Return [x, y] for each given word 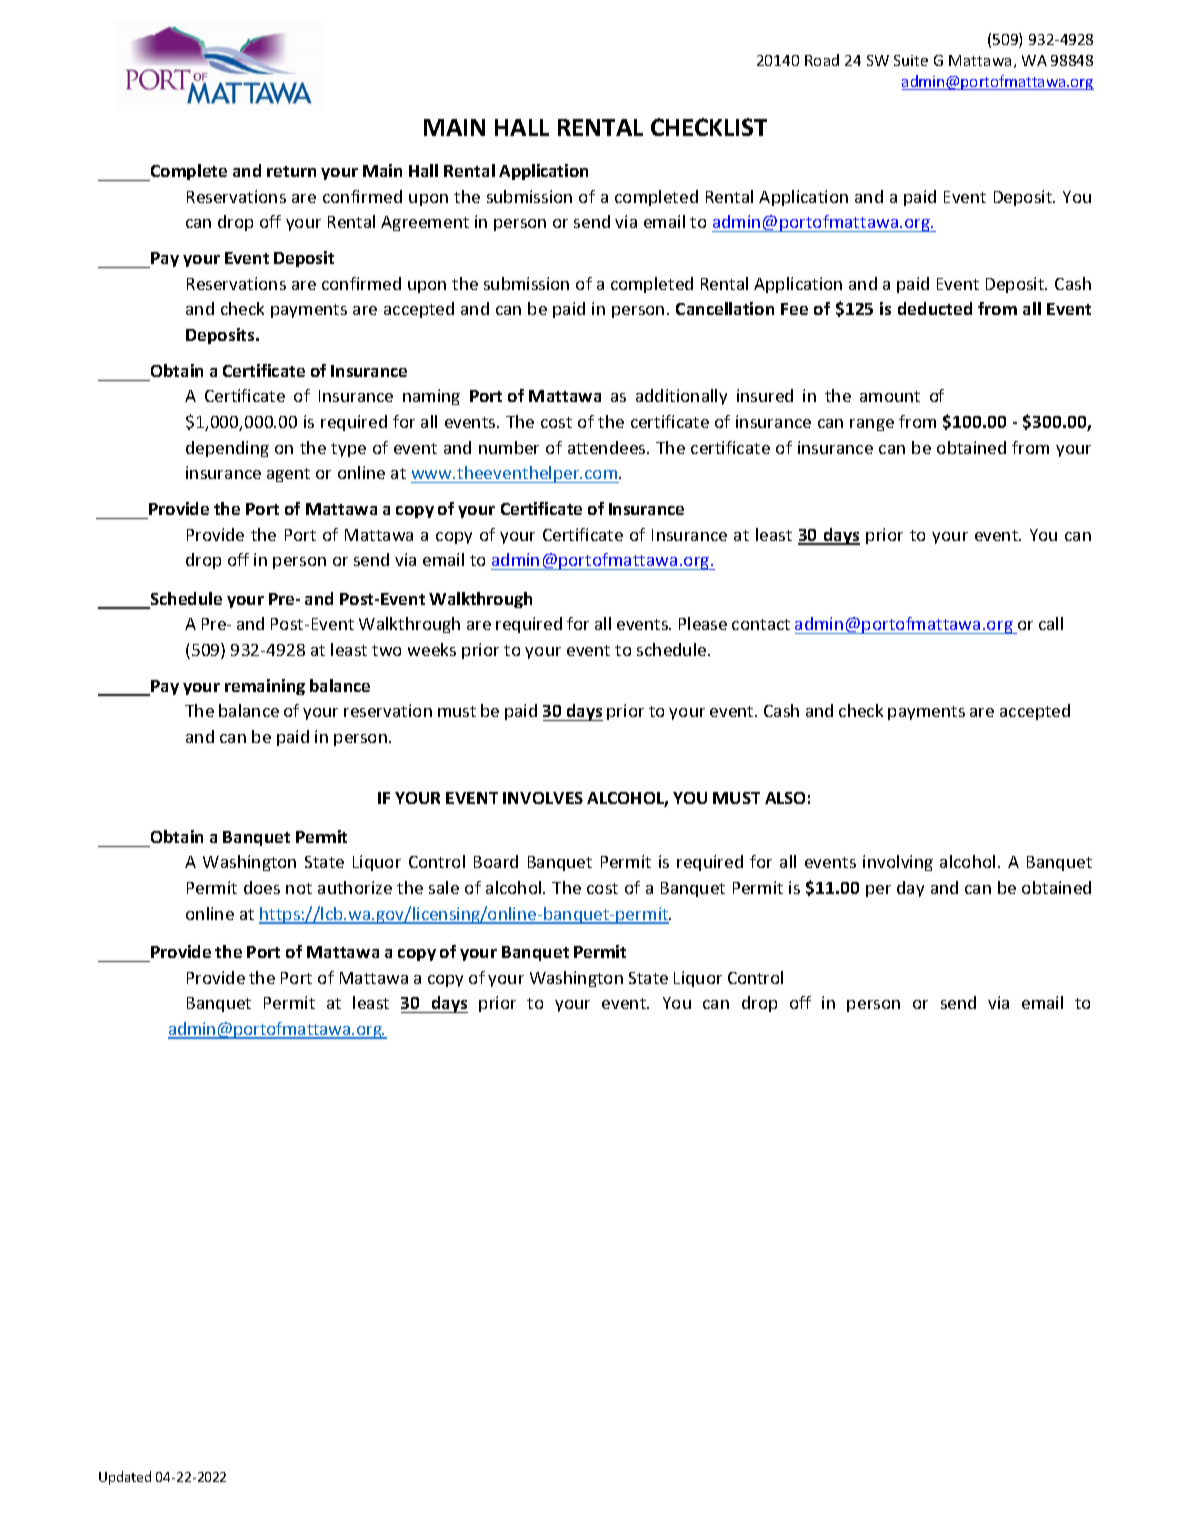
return [291, 171]
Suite [911, 60]
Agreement [425, 223]
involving [898, 863]
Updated [125, 1478]
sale [444, 887]
